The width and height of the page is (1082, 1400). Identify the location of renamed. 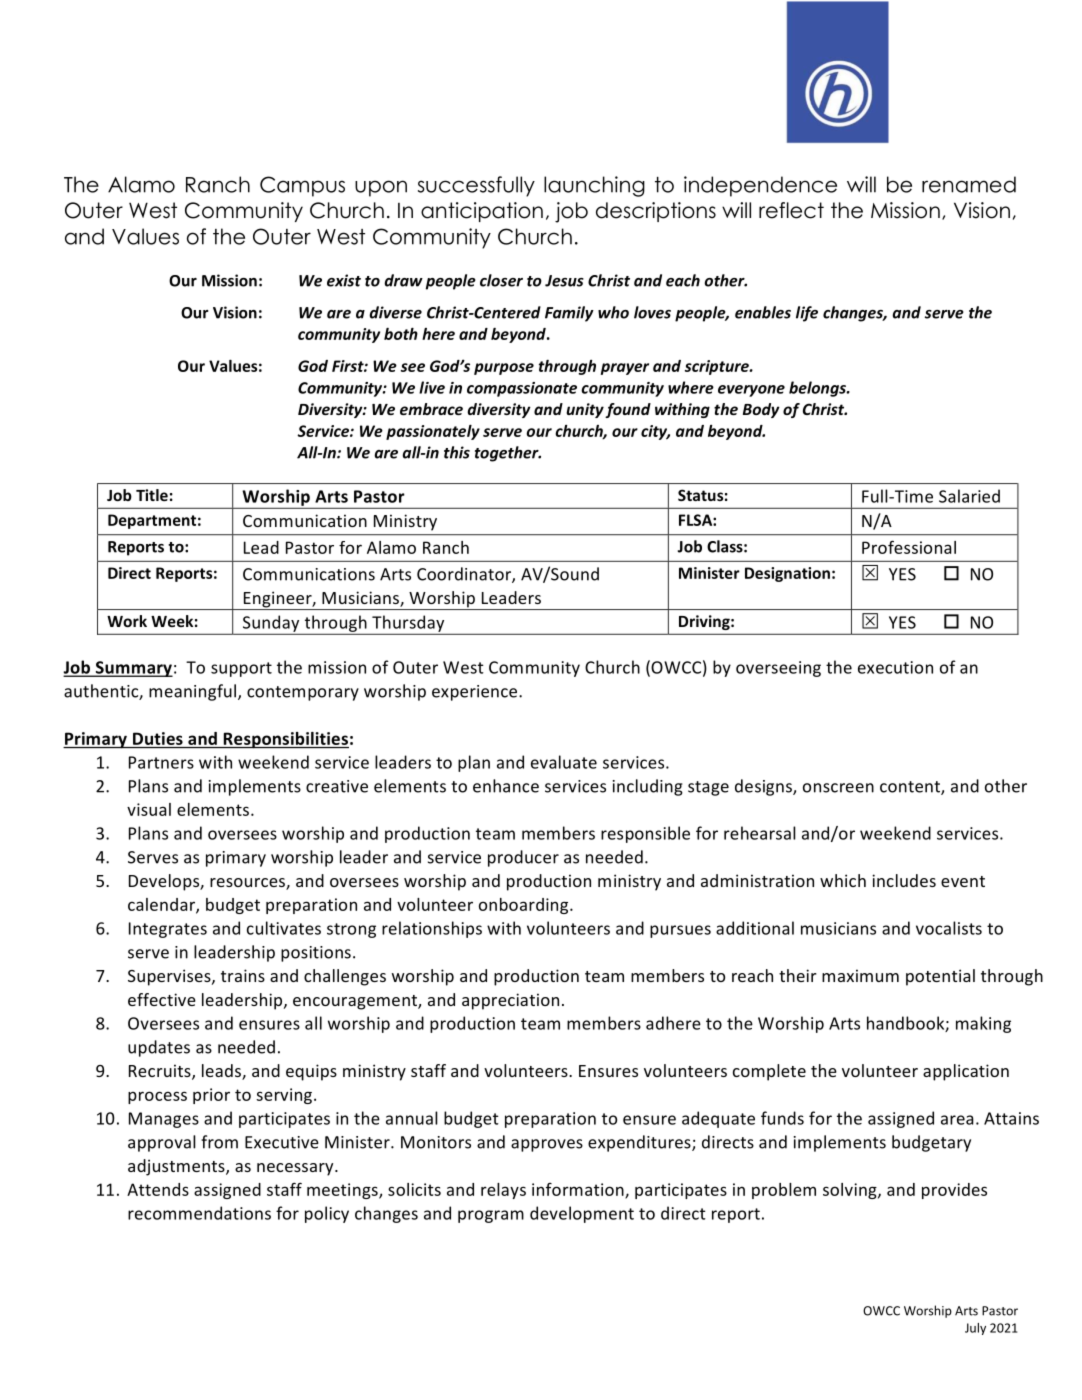
(969, 184).
